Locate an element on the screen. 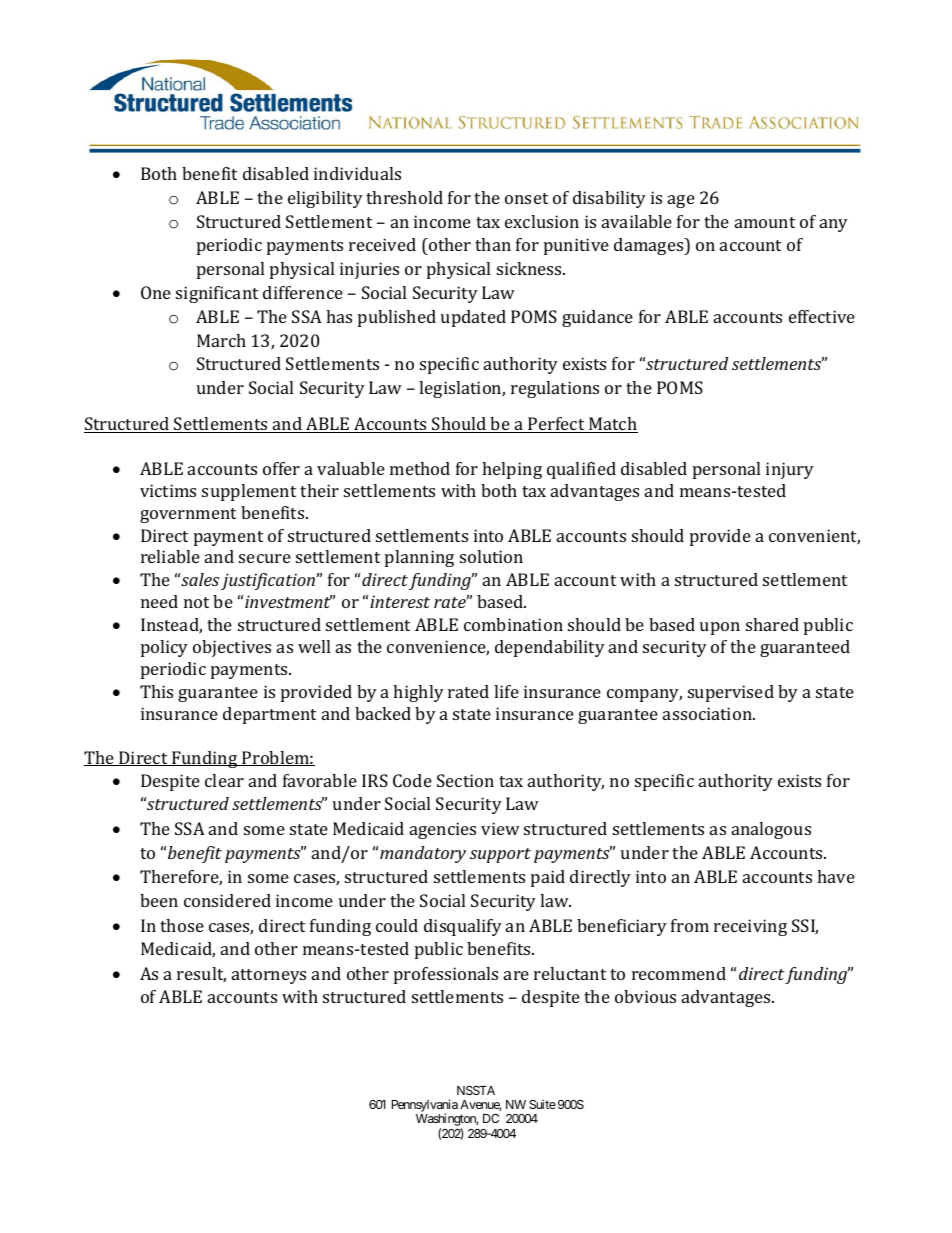  Suite is located at coordinates (542, 1104).
